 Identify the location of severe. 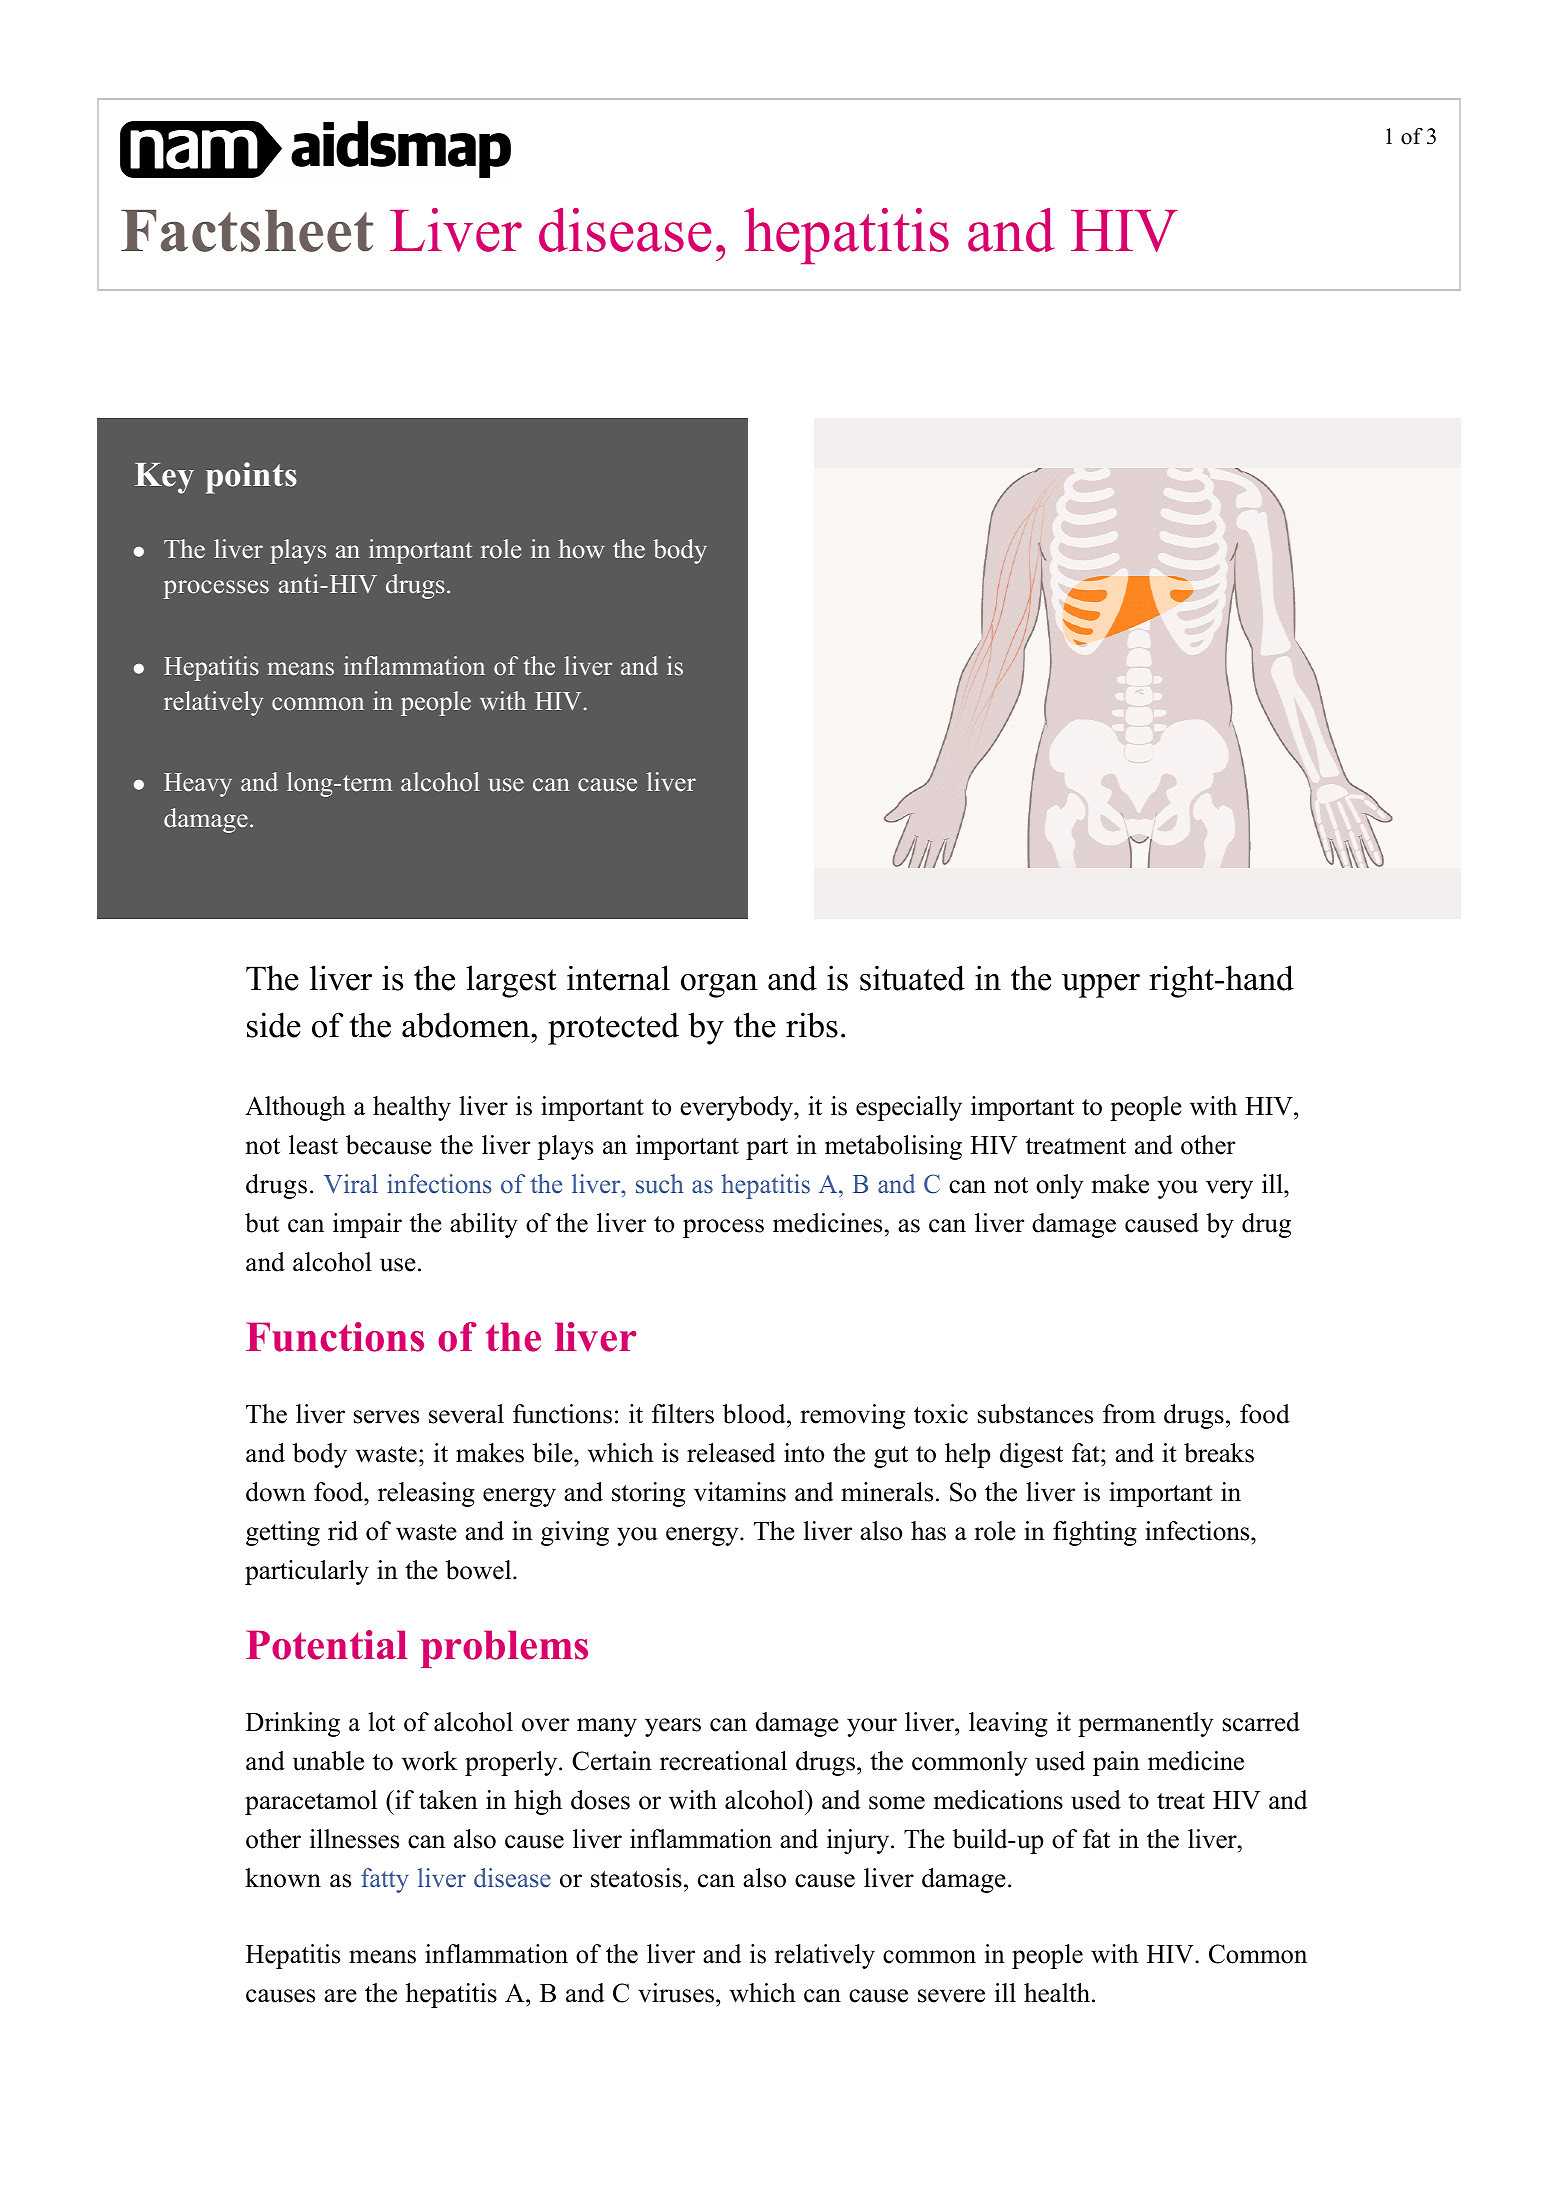
(951, 1996).
